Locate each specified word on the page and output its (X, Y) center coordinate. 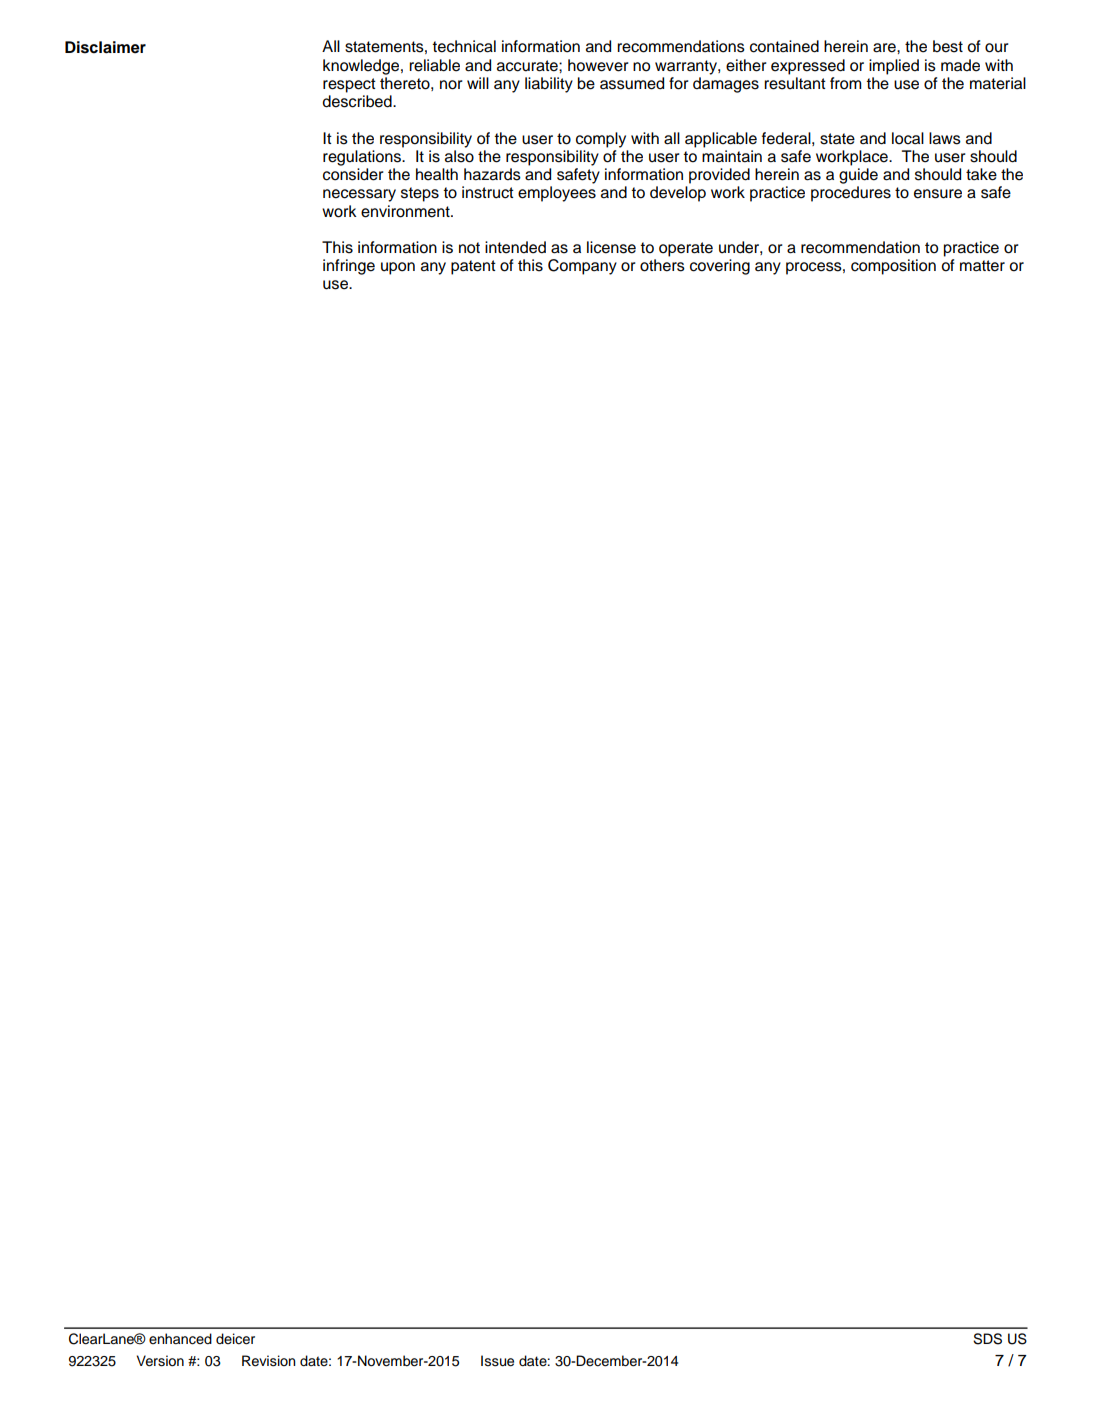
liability (549, 85)
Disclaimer (105, 47)
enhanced (180, 1339)
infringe (349, 267)
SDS (987, 1339)
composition (893, 267)
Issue (497, 1361)
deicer (235, 1339)
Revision (269, 1361)
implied (894, 67)
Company (582, 267)
